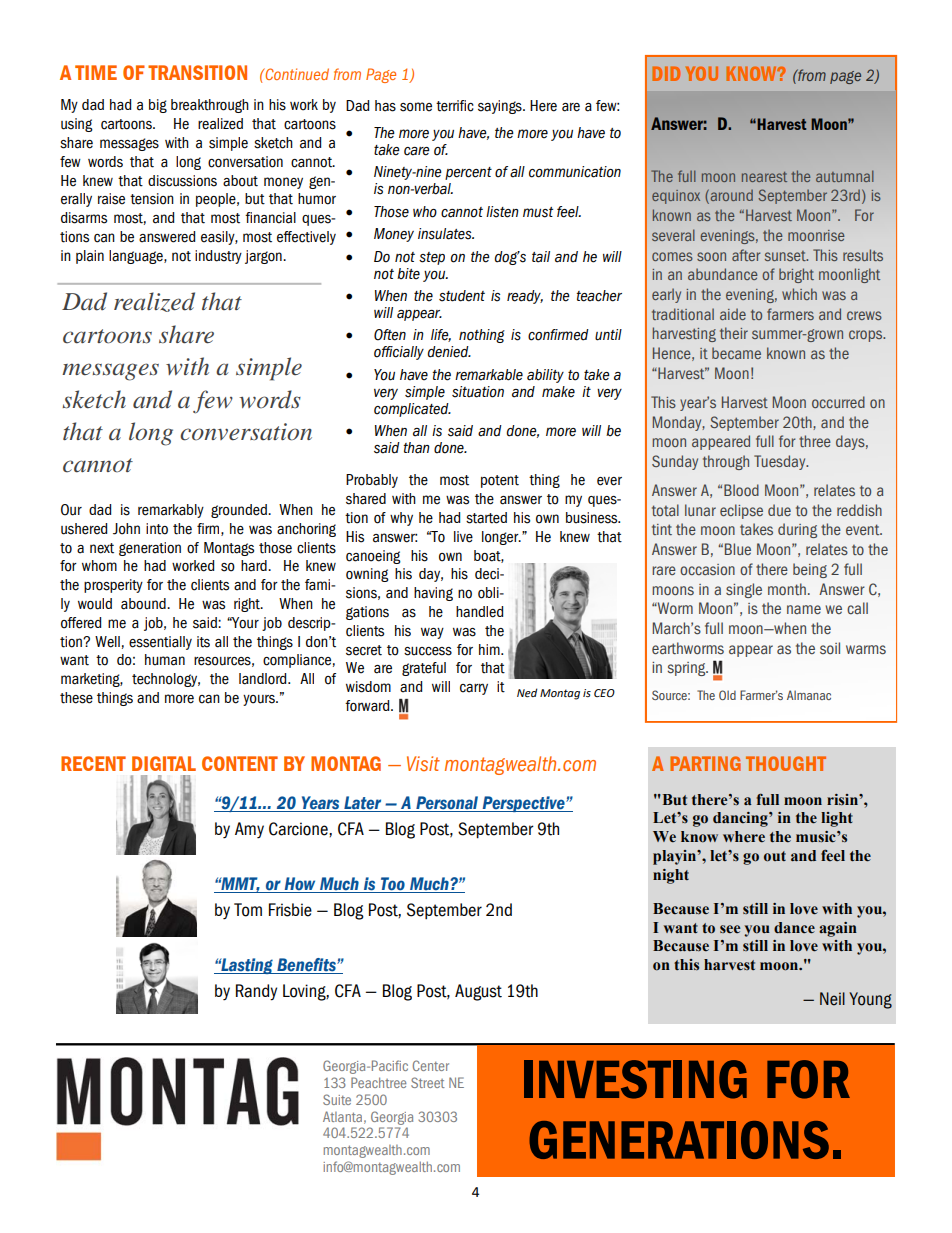 Image resolution: width=952 pixels, height=1233 pixels. I want to click on terrific, so click(455, 106).
